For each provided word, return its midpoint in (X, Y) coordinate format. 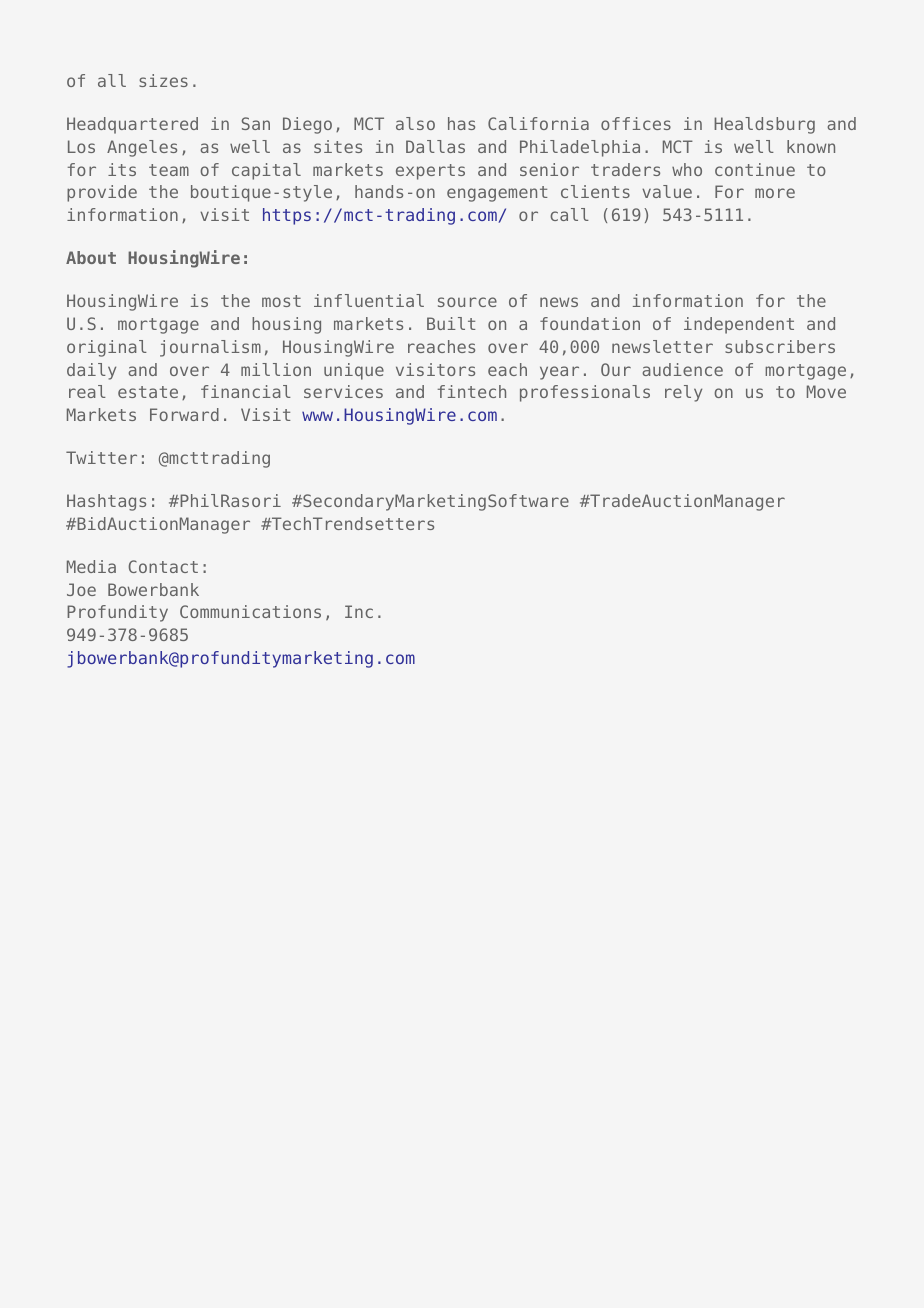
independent (739, 325)
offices (636, 123)
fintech (472, 391)
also (415, 123)
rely (683, 393)
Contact (163, 566)
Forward (184, 414)
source (467, 302)
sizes (163, 80)
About (91, 257)
